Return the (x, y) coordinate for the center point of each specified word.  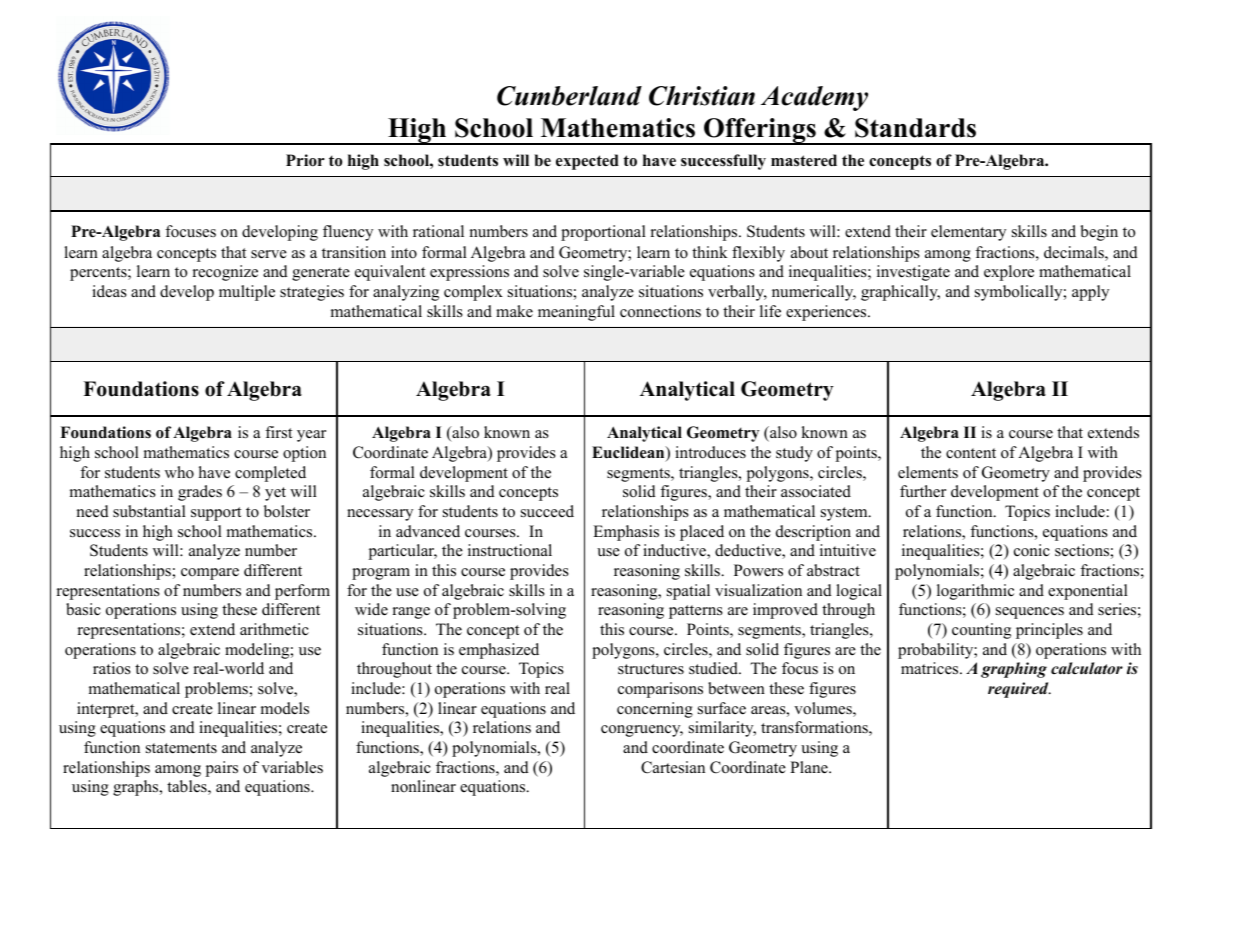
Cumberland (569, 96)
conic (1032, 550)
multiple (247, 293)
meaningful (576, 313)
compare (210, 574)
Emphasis (626, 533)
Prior (305, 160)
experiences (827, 313)
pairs (221, 769)
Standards (915, 128)
